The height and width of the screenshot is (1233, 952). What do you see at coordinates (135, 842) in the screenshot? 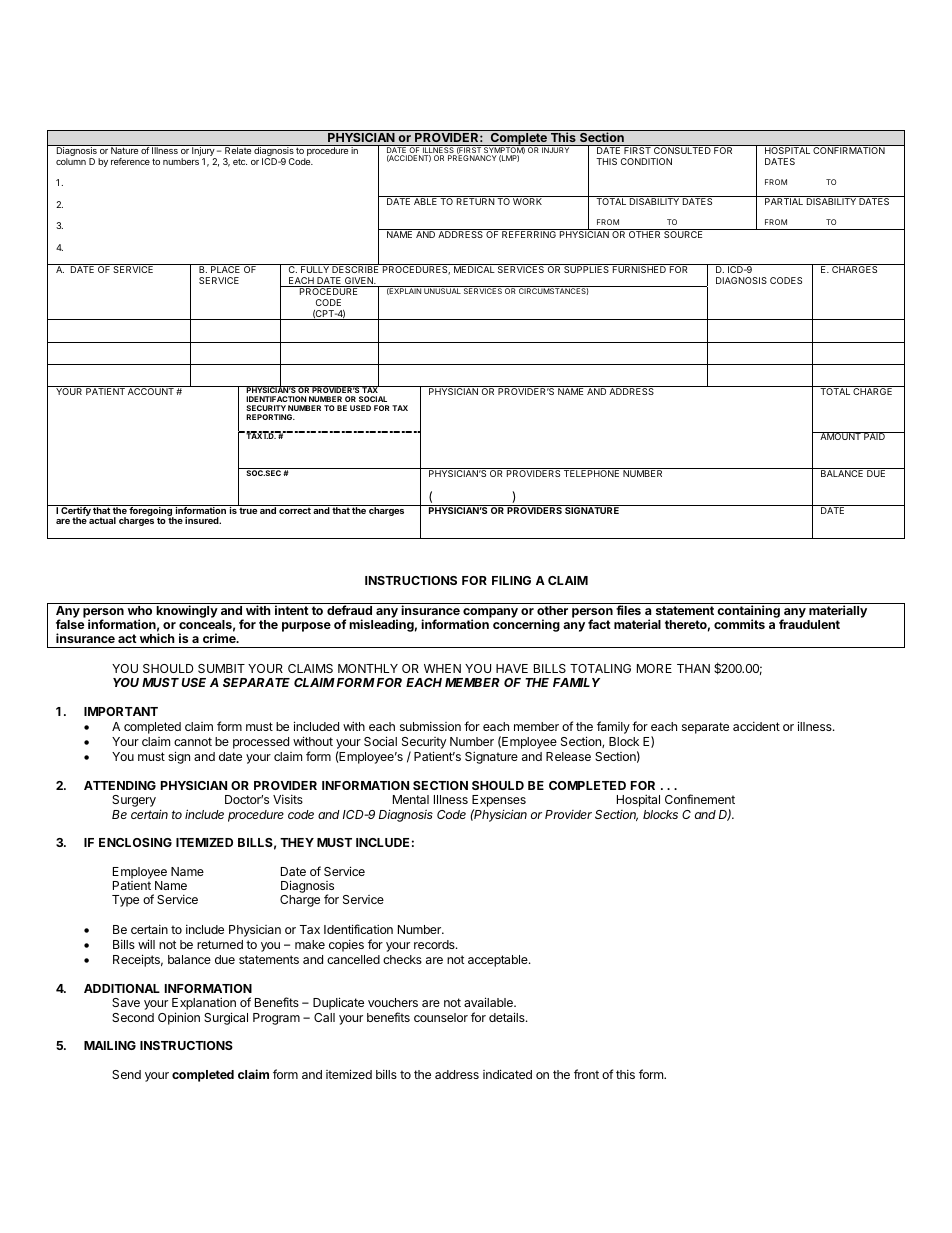
I see `ENCLOSING` at bounding box center [135, 842].
